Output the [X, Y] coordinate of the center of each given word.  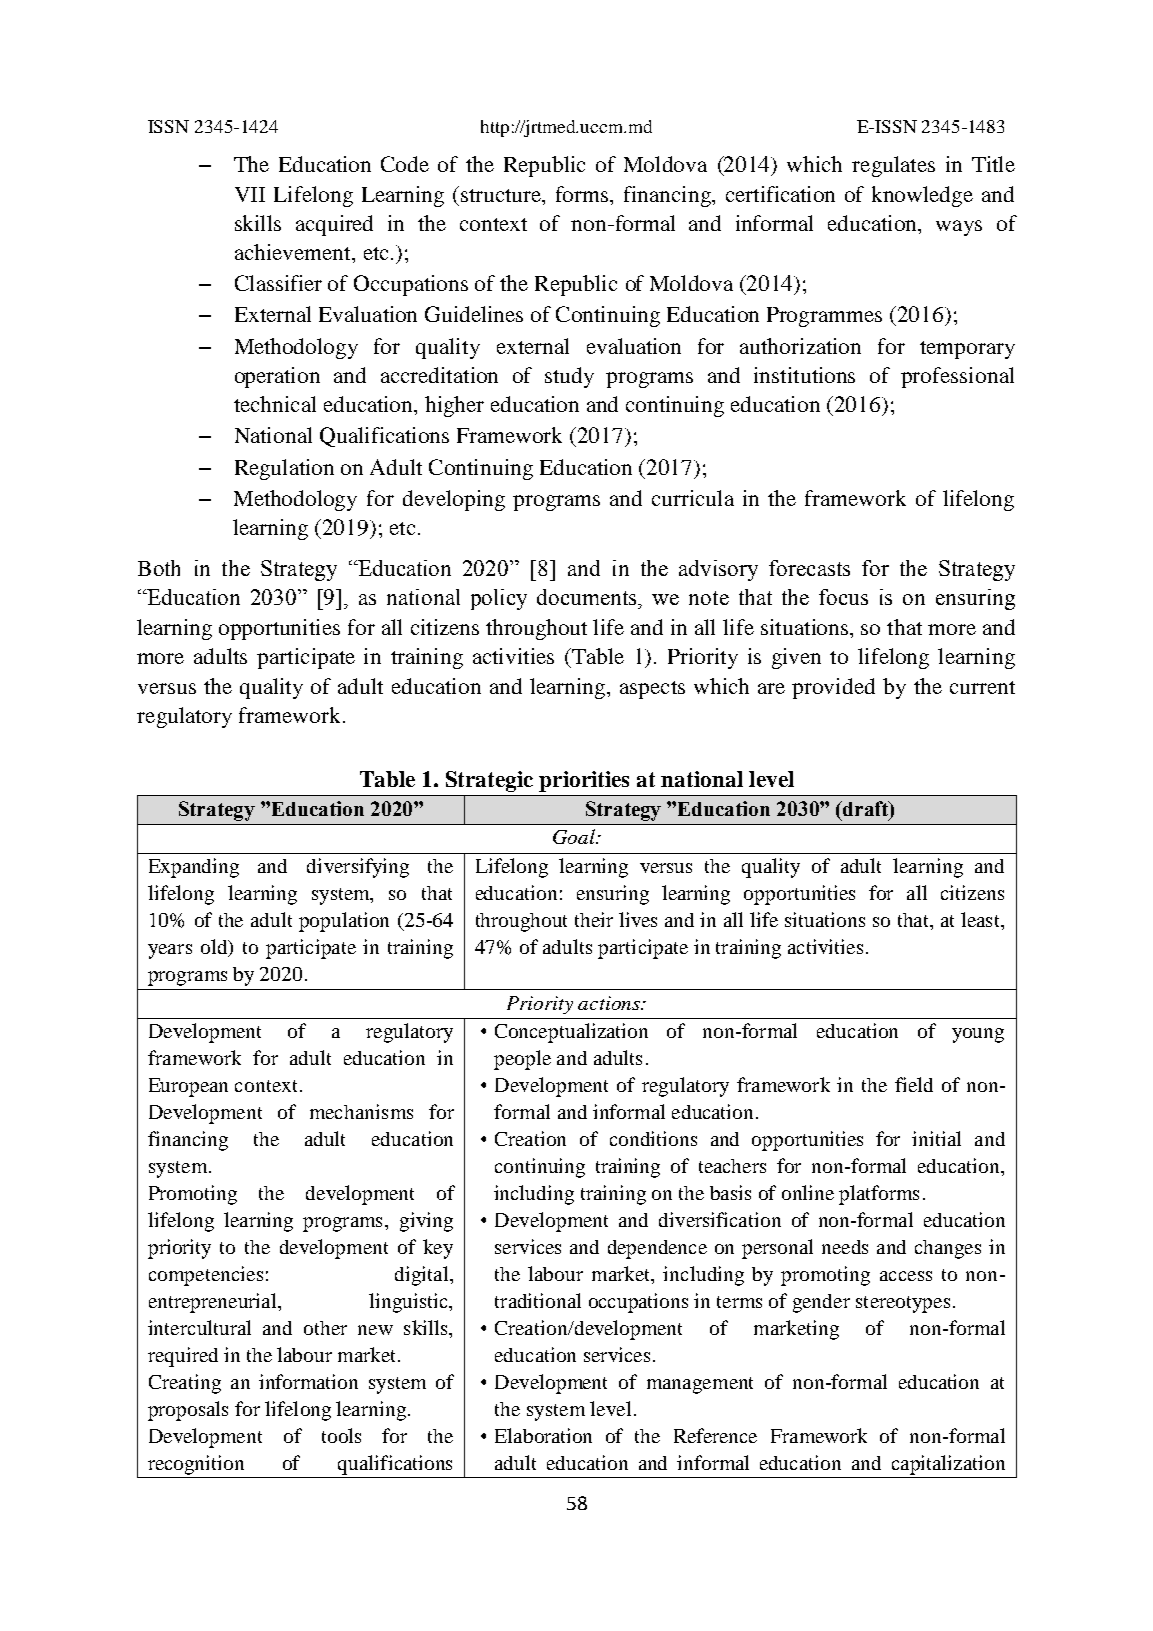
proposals [188, 1411]
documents [588, 597]
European [188, 1087]
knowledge [922, 196]
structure [502, 195]
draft [866, 810]
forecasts [809, 568]
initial [936, 1138]
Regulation [284, 469]
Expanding [194, 868]
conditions [653, 1138]
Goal [575, 836]
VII [250, 194]
